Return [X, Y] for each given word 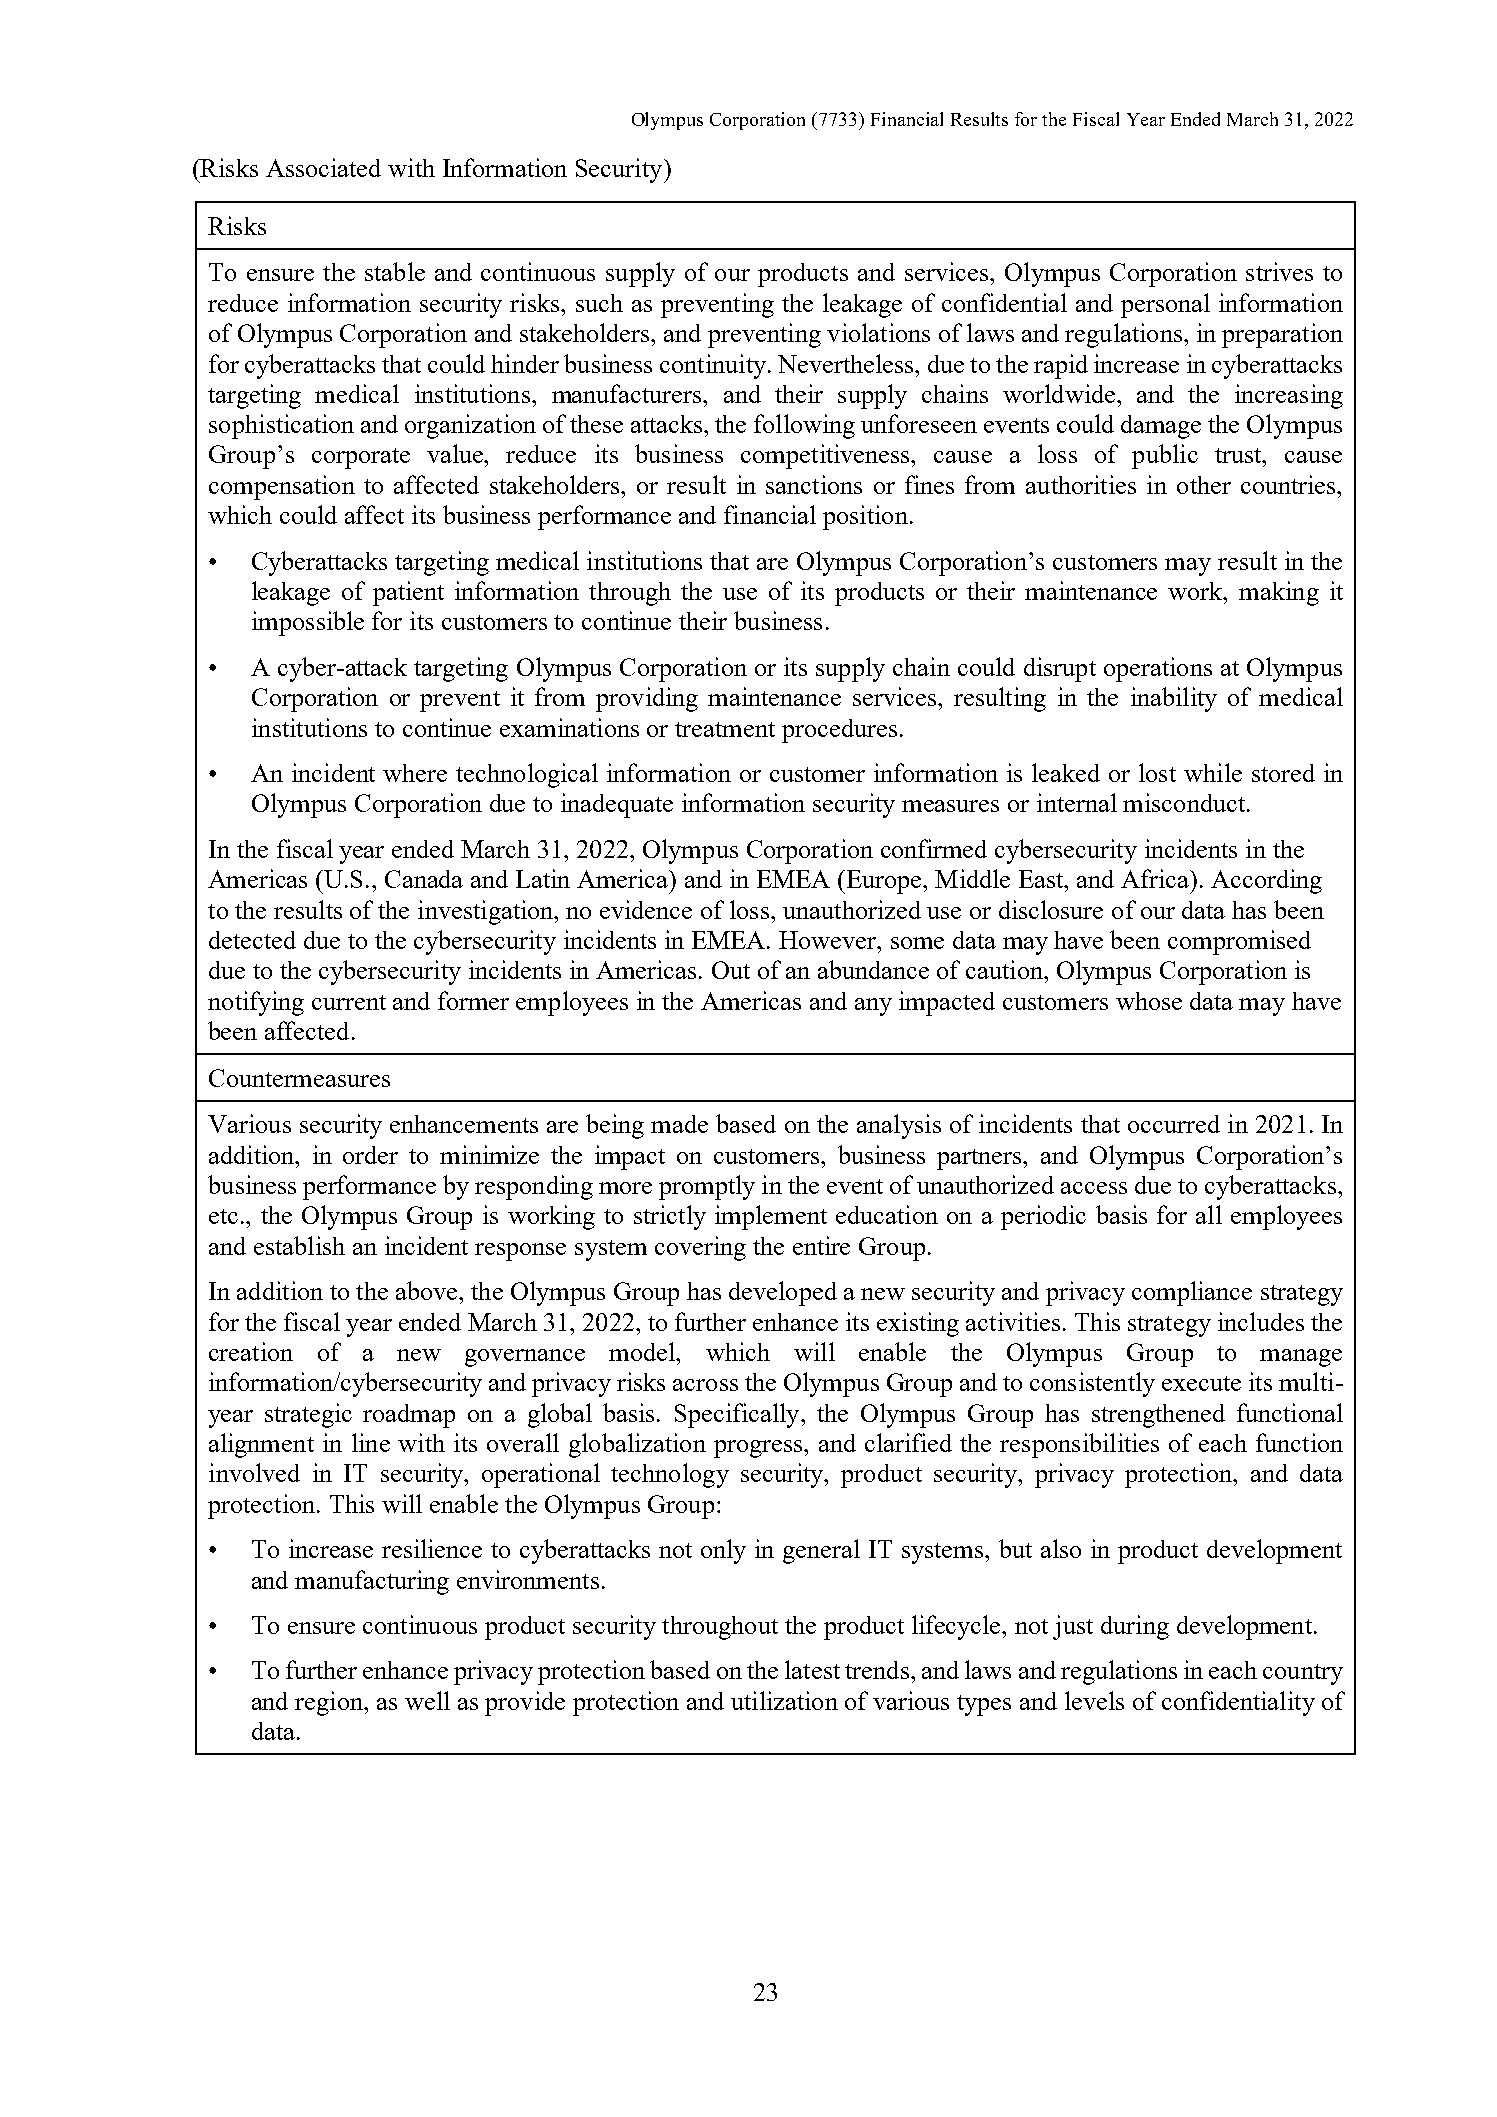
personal [1165, 305]
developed [783, 1293]
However [829, 940]
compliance [1192, 1293]
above [428, 1290]
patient [408, 593]
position [865, 517]
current [349, 1002]
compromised [1239, 942]
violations [878, 332]
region [330, 1703]
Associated [323, 167]
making [1279, 593]
